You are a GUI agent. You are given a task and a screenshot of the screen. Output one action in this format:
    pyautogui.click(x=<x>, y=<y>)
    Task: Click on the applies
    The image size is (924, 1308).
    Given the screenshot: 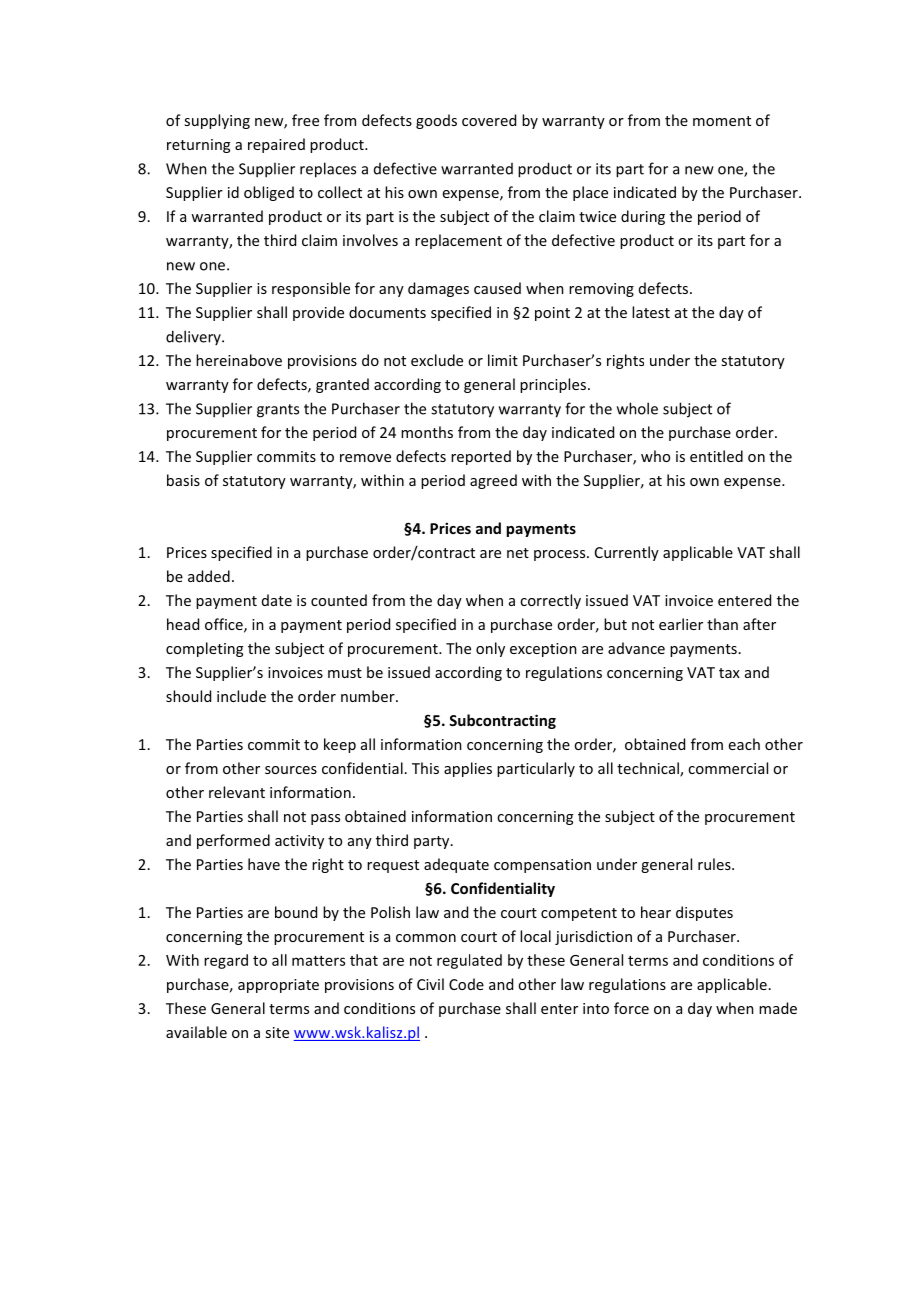 What is the action you would take?
    pyautogui.click(x=468, y=769)
